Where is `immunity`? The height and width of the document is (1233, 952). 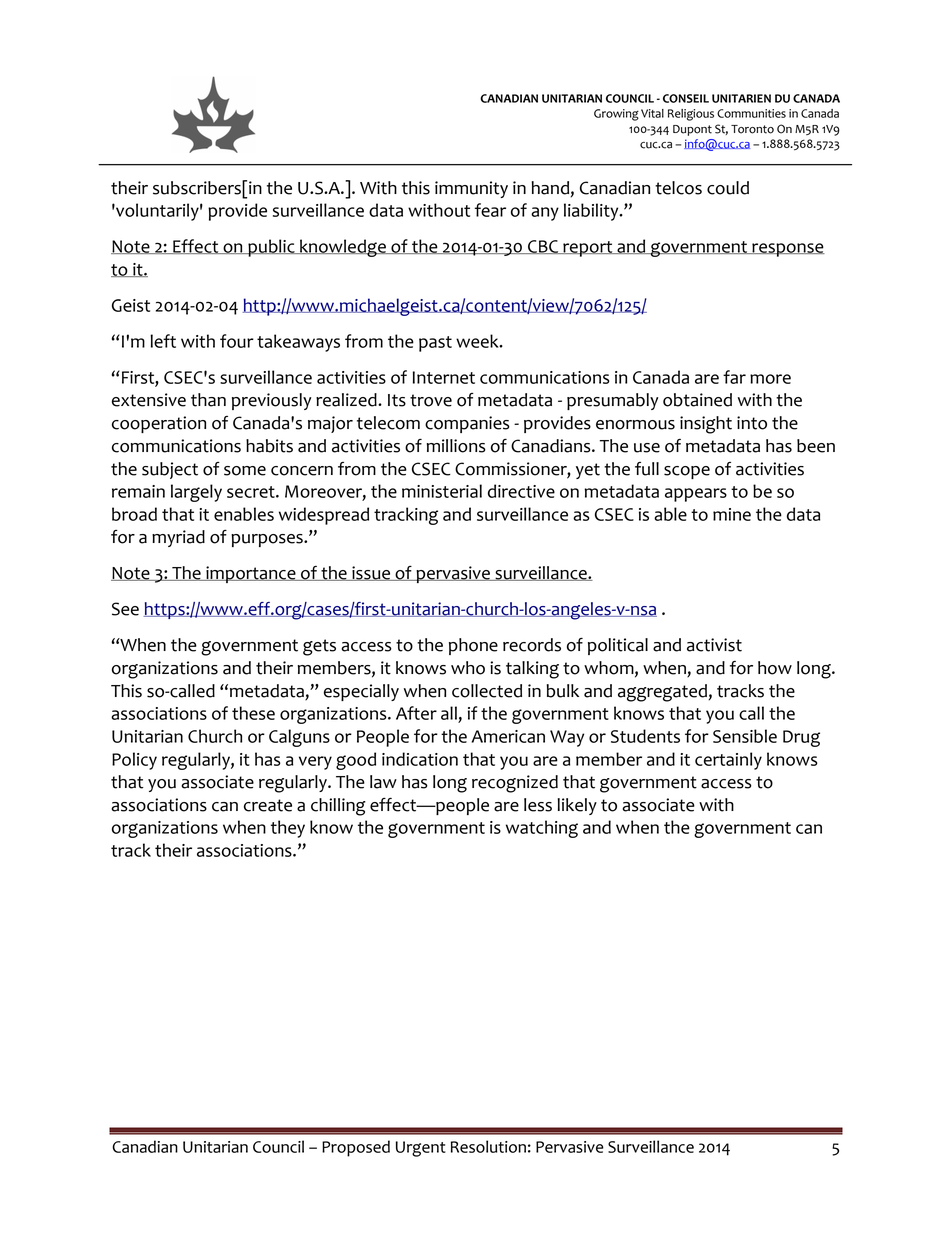 immunity is located at coordinates (471, 189).
